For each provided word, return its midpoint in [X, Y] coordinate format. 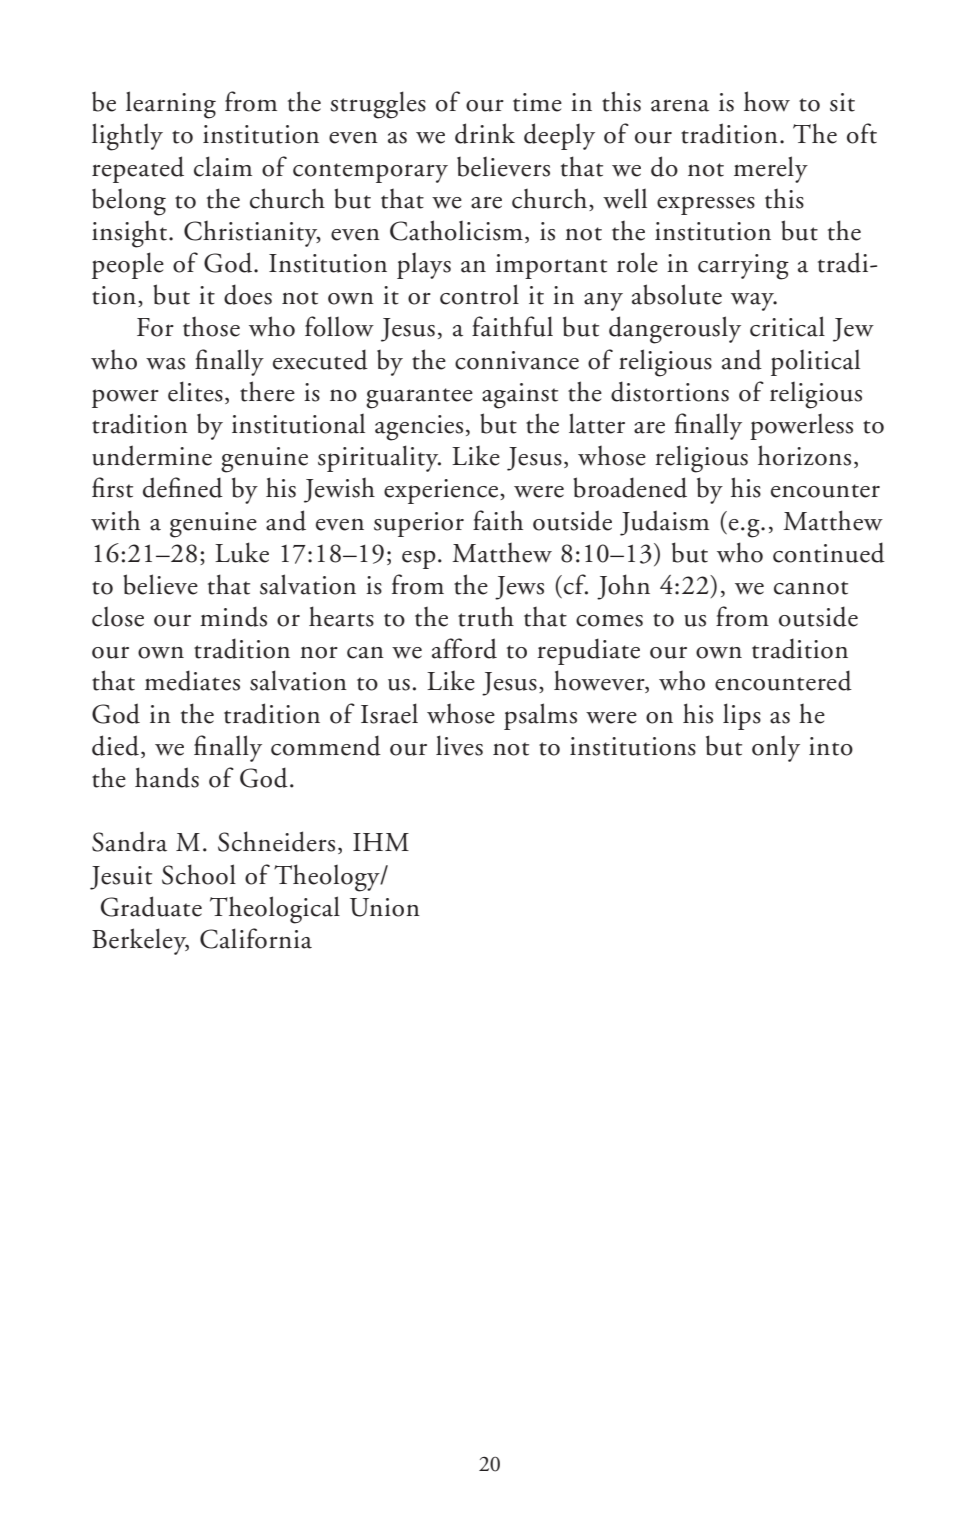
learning [171, 105]
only [776, 749]
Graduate [151, 906]
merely [771, 169]
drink [485, 133]
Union [385, 907]
